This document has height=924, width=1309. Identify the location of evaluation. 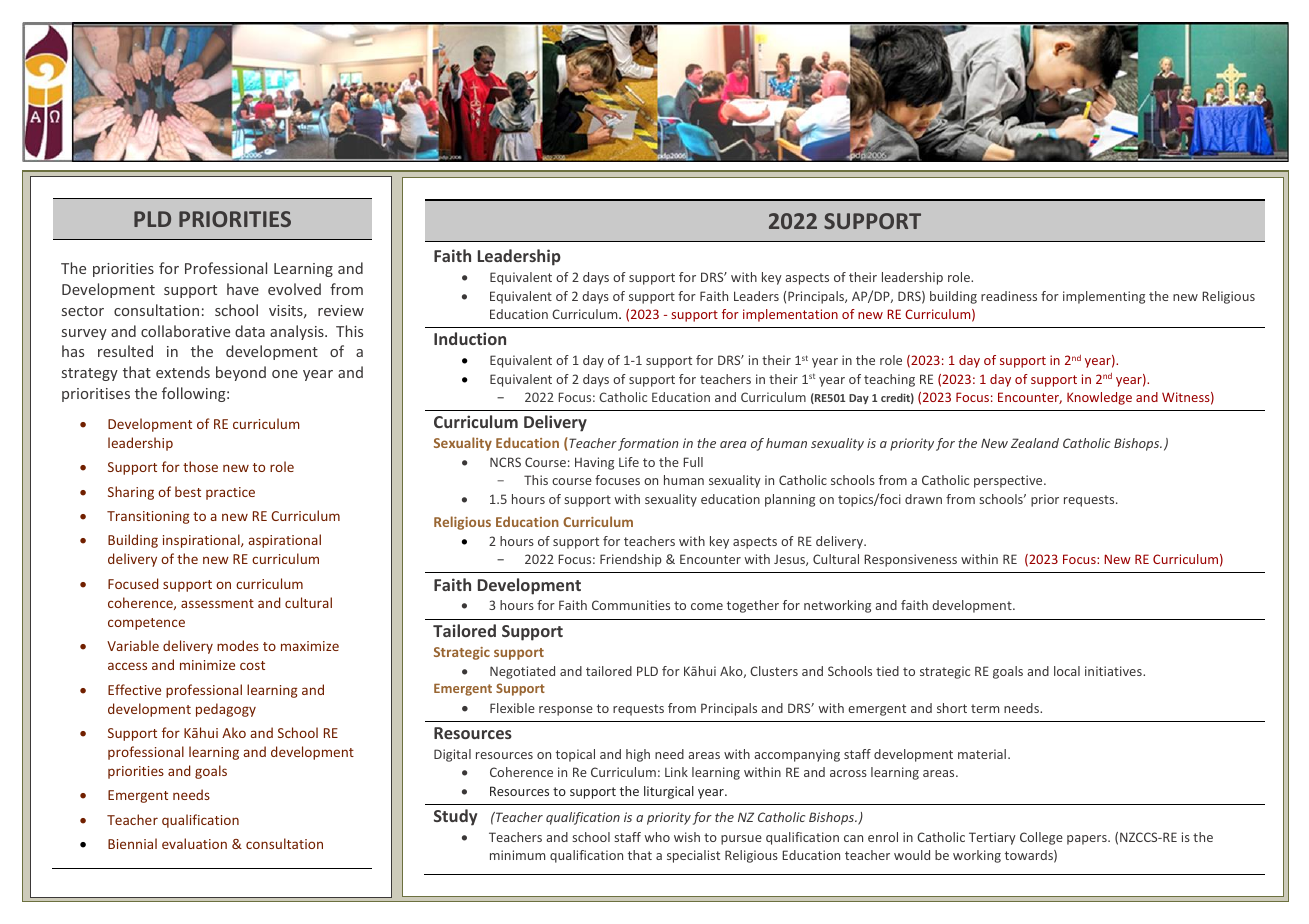
(194, 843).
